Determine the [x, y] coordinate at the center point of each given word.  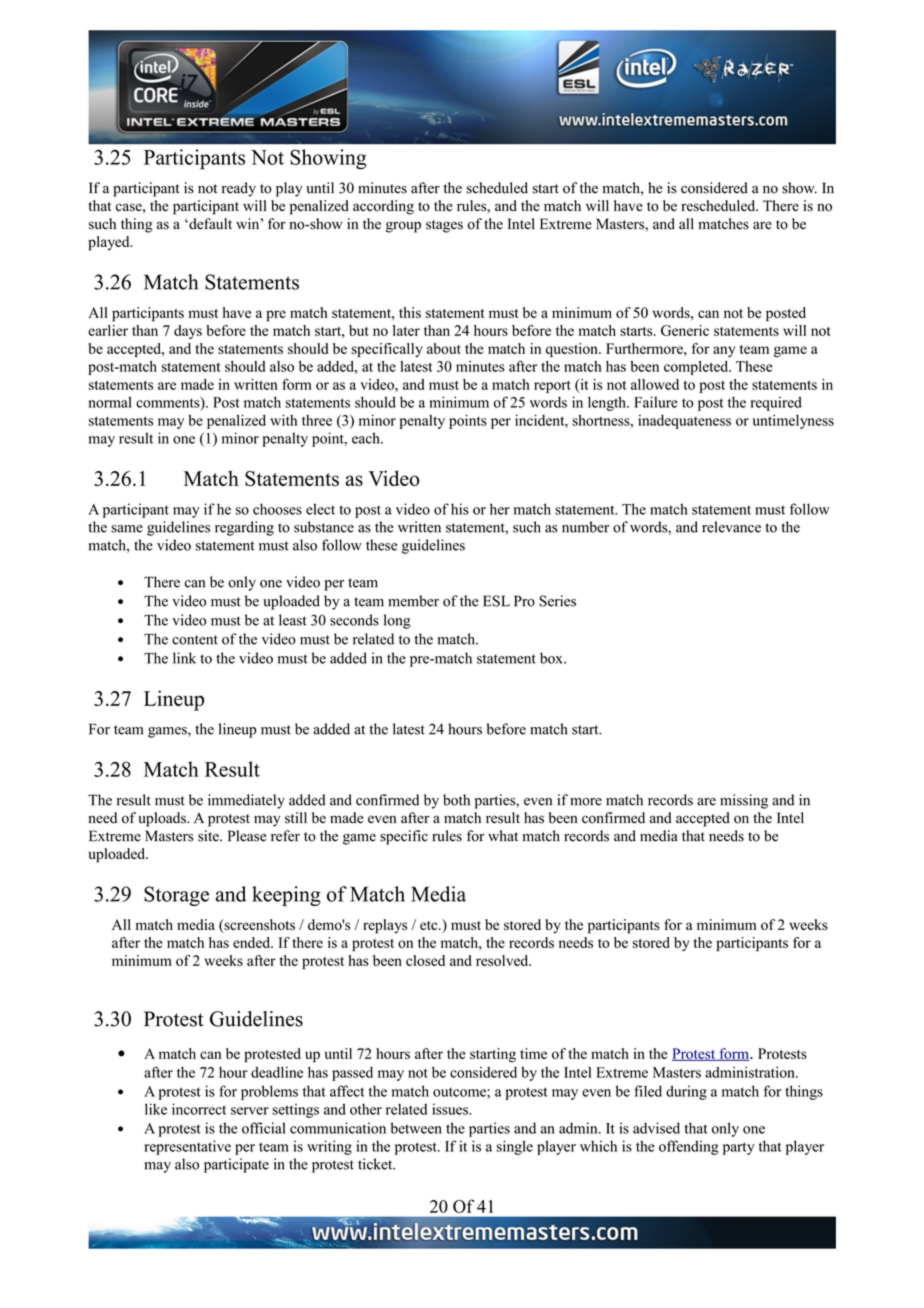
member [413, 601]
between [416, 1128]
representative [187, 1147]
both [456, 800]
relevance [731, 527]
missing [744, 801]
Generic [685, 330]
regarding [244, 528]
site [209, 836]
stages [444, 226]
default [209, 224]
